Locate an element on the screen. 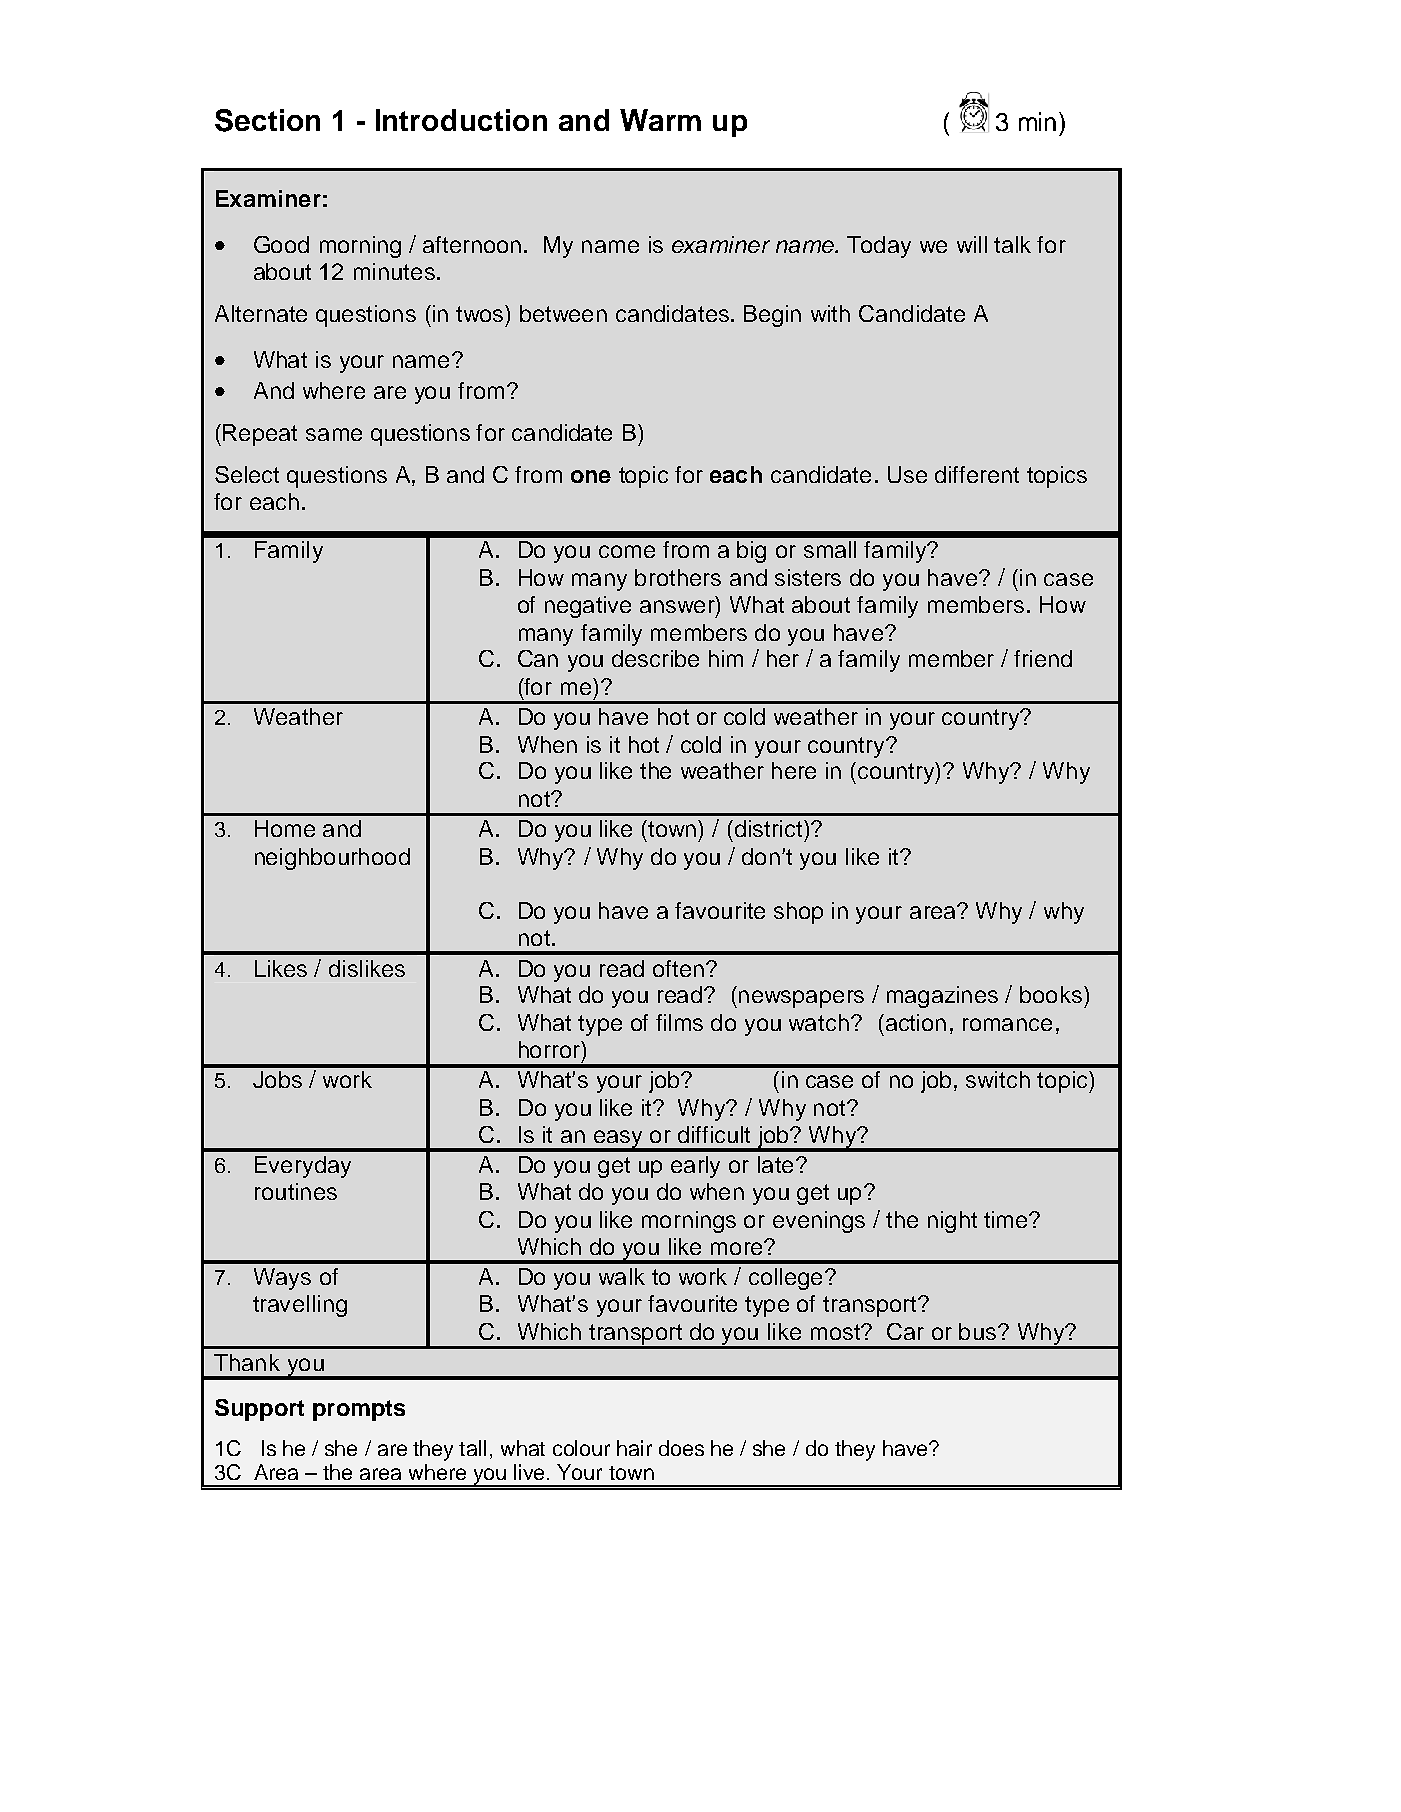  Warm is located at coordinates (660, 120).
